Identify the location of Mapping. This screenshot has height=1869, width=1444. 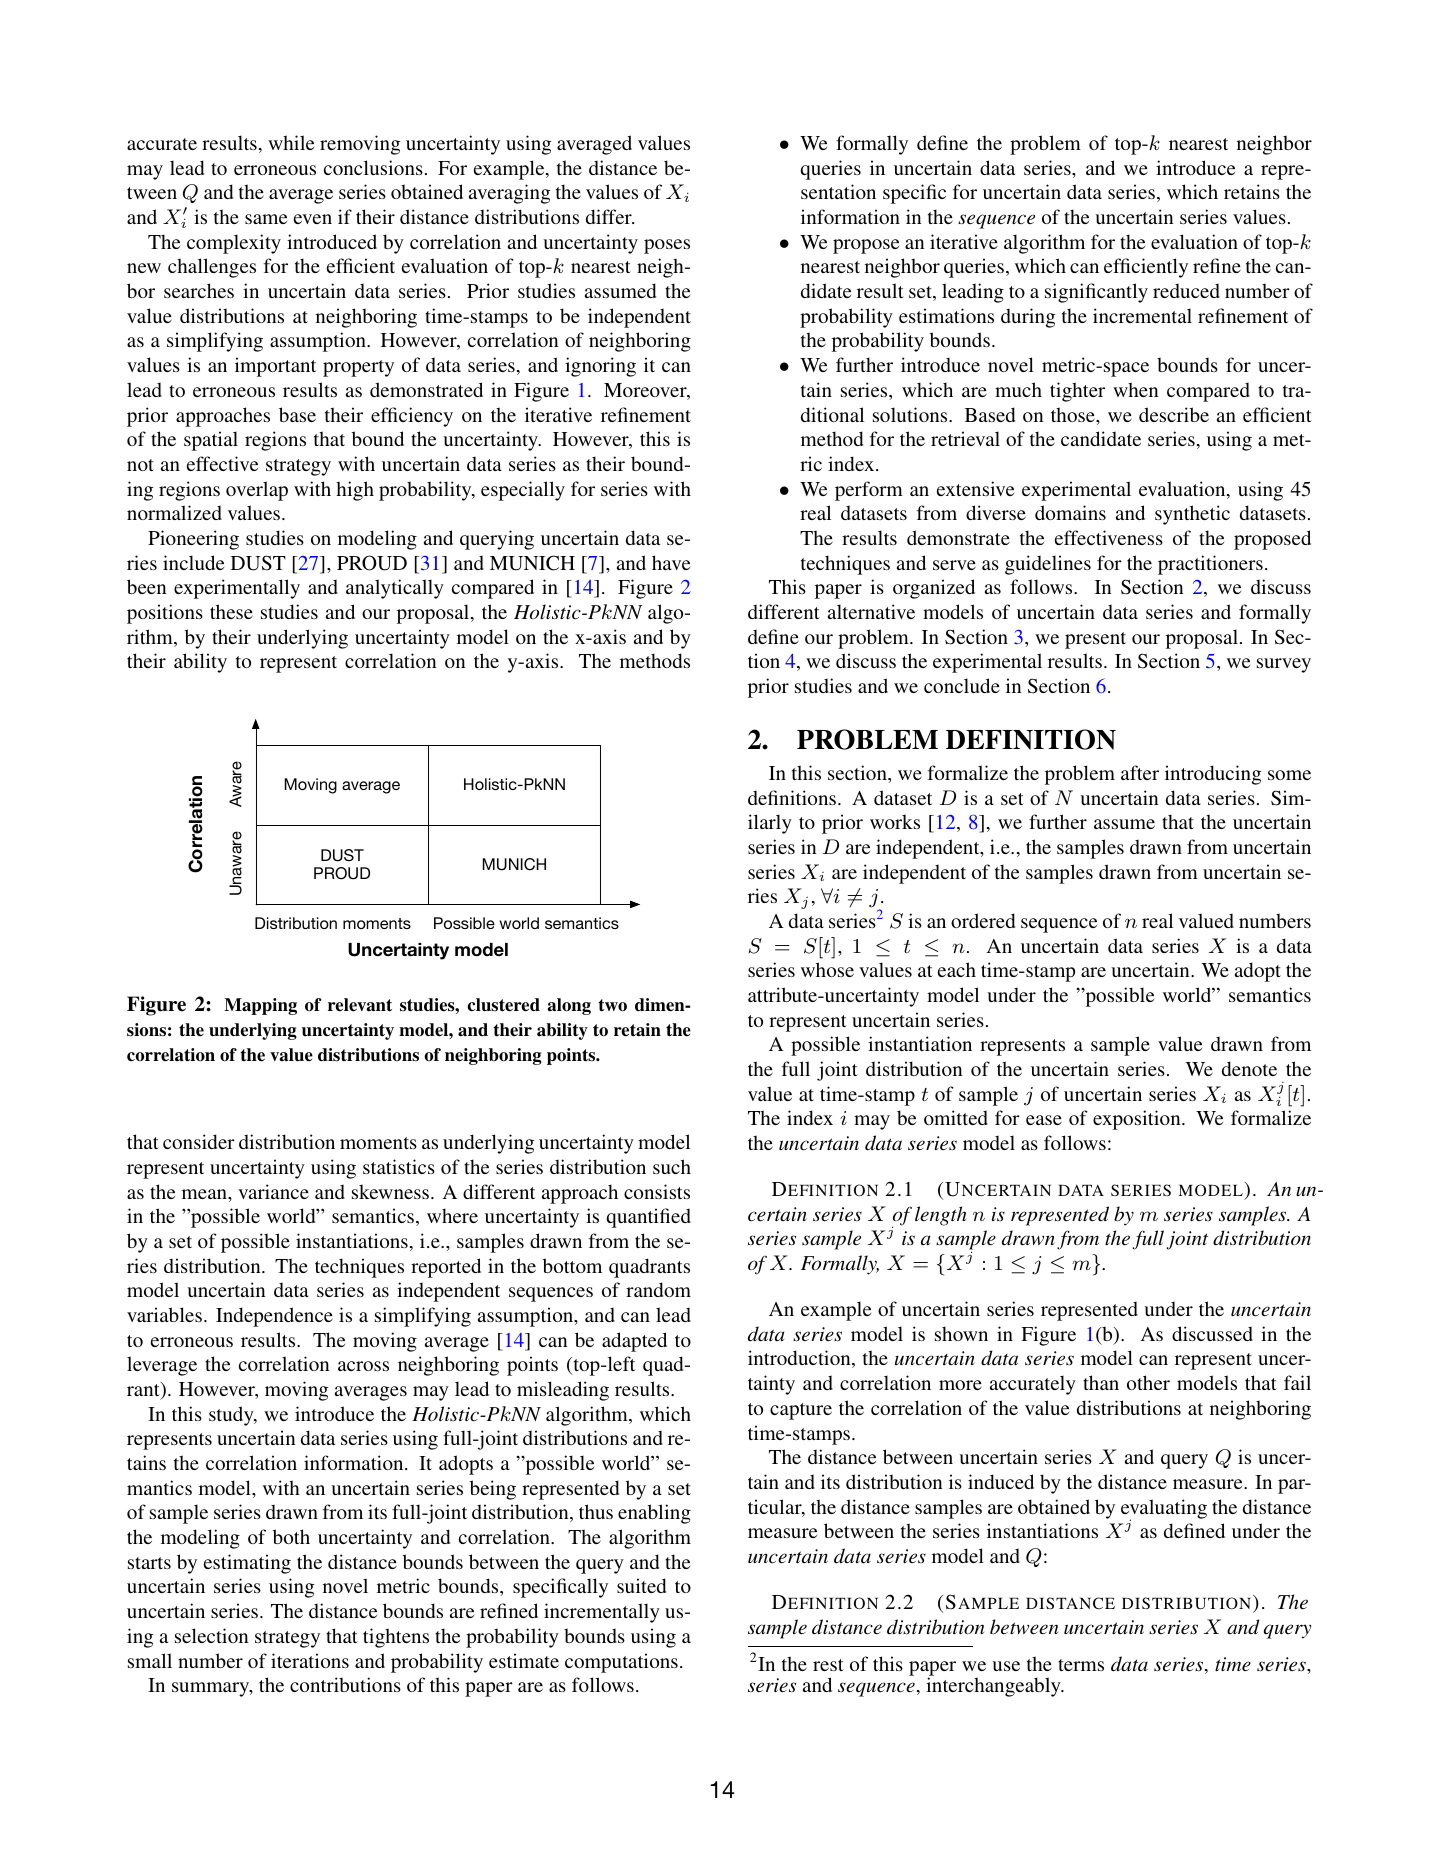
(260, 1006).
